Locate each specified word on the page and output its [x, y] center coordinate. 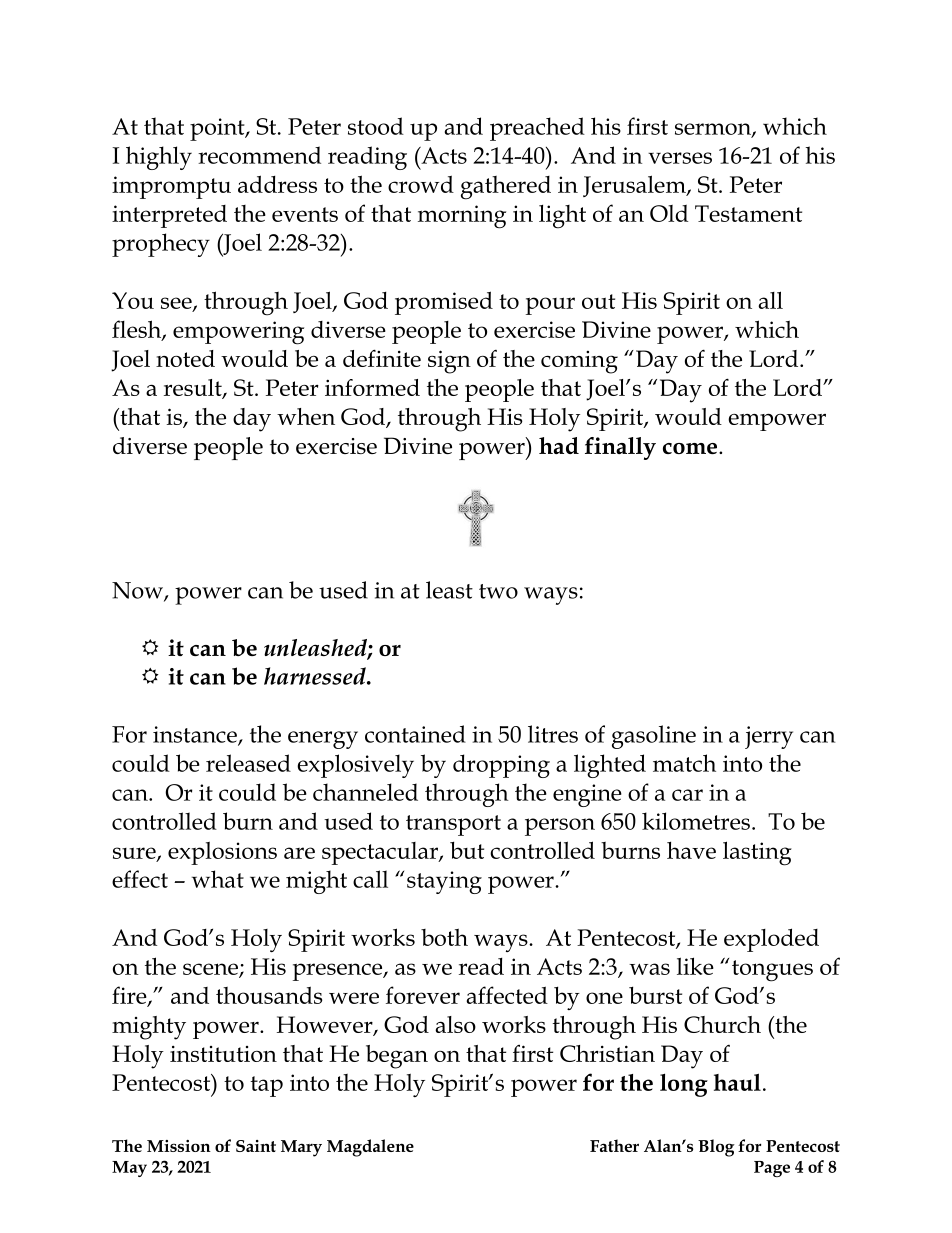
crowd [421, 184]
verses [680, 158]
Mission [179, 1146]
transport [453, 825]
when [306, 416]
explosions [222, 853]
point [218, 129]
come [691, 448]
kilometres [696, 821]
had [559, 445]
